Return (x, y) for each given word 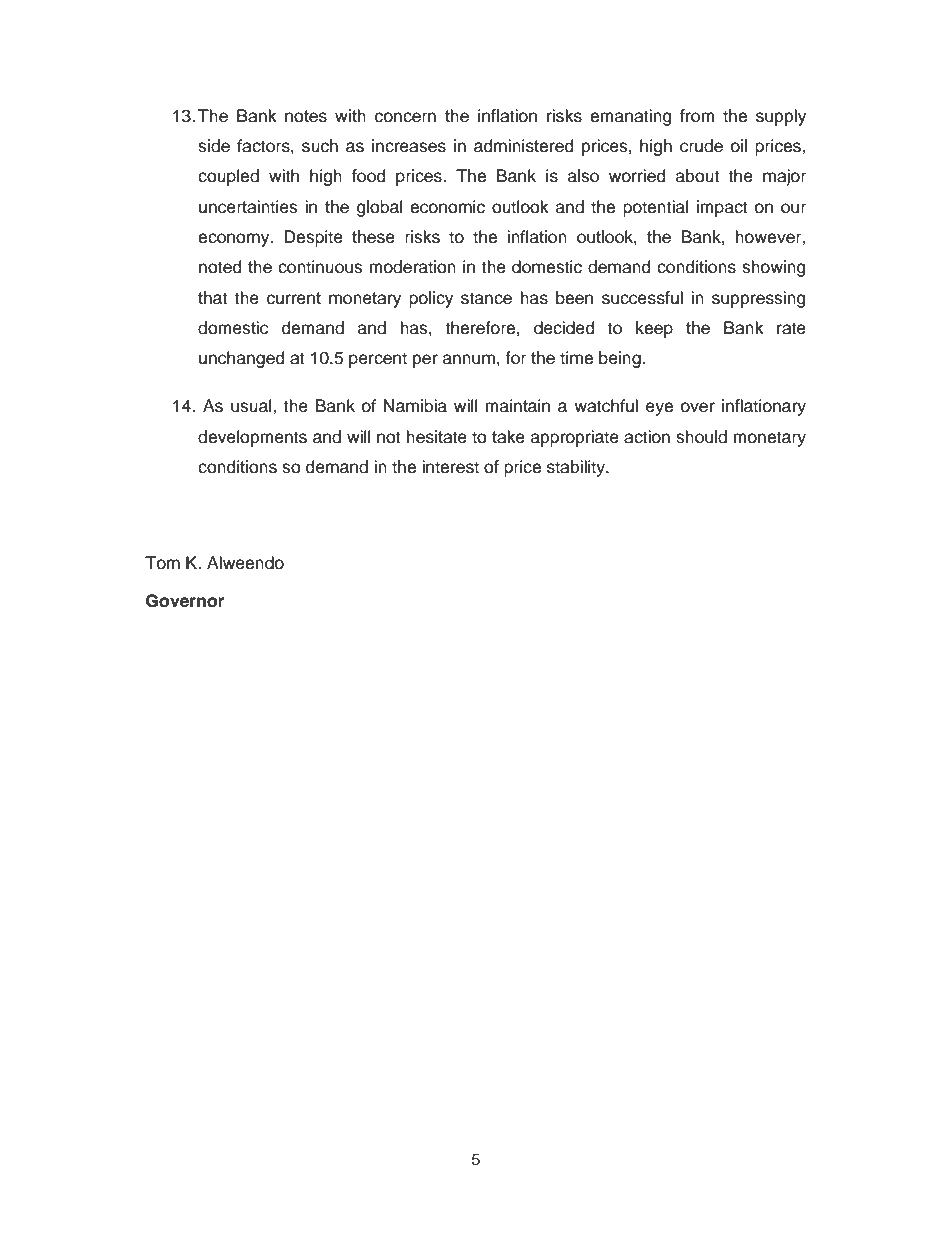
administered (524, 146)
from (697, 116)
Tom (162, 563)
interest (450, 467)
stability (577, 468)
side (214, 146)
